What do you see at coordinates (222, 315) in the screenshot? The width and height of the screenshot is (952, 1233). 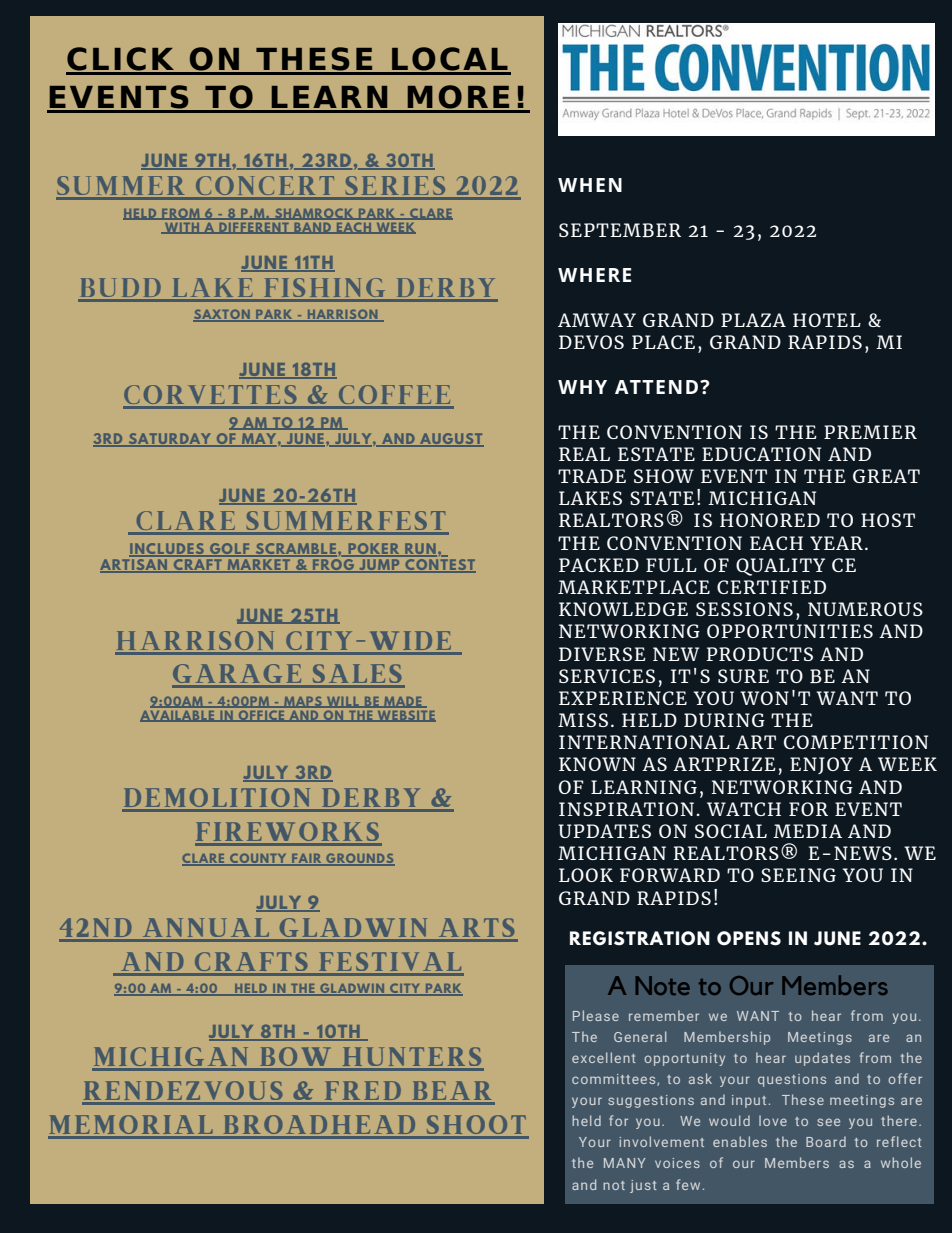 I see `SAXTON` at bounding box center [222, 315].
